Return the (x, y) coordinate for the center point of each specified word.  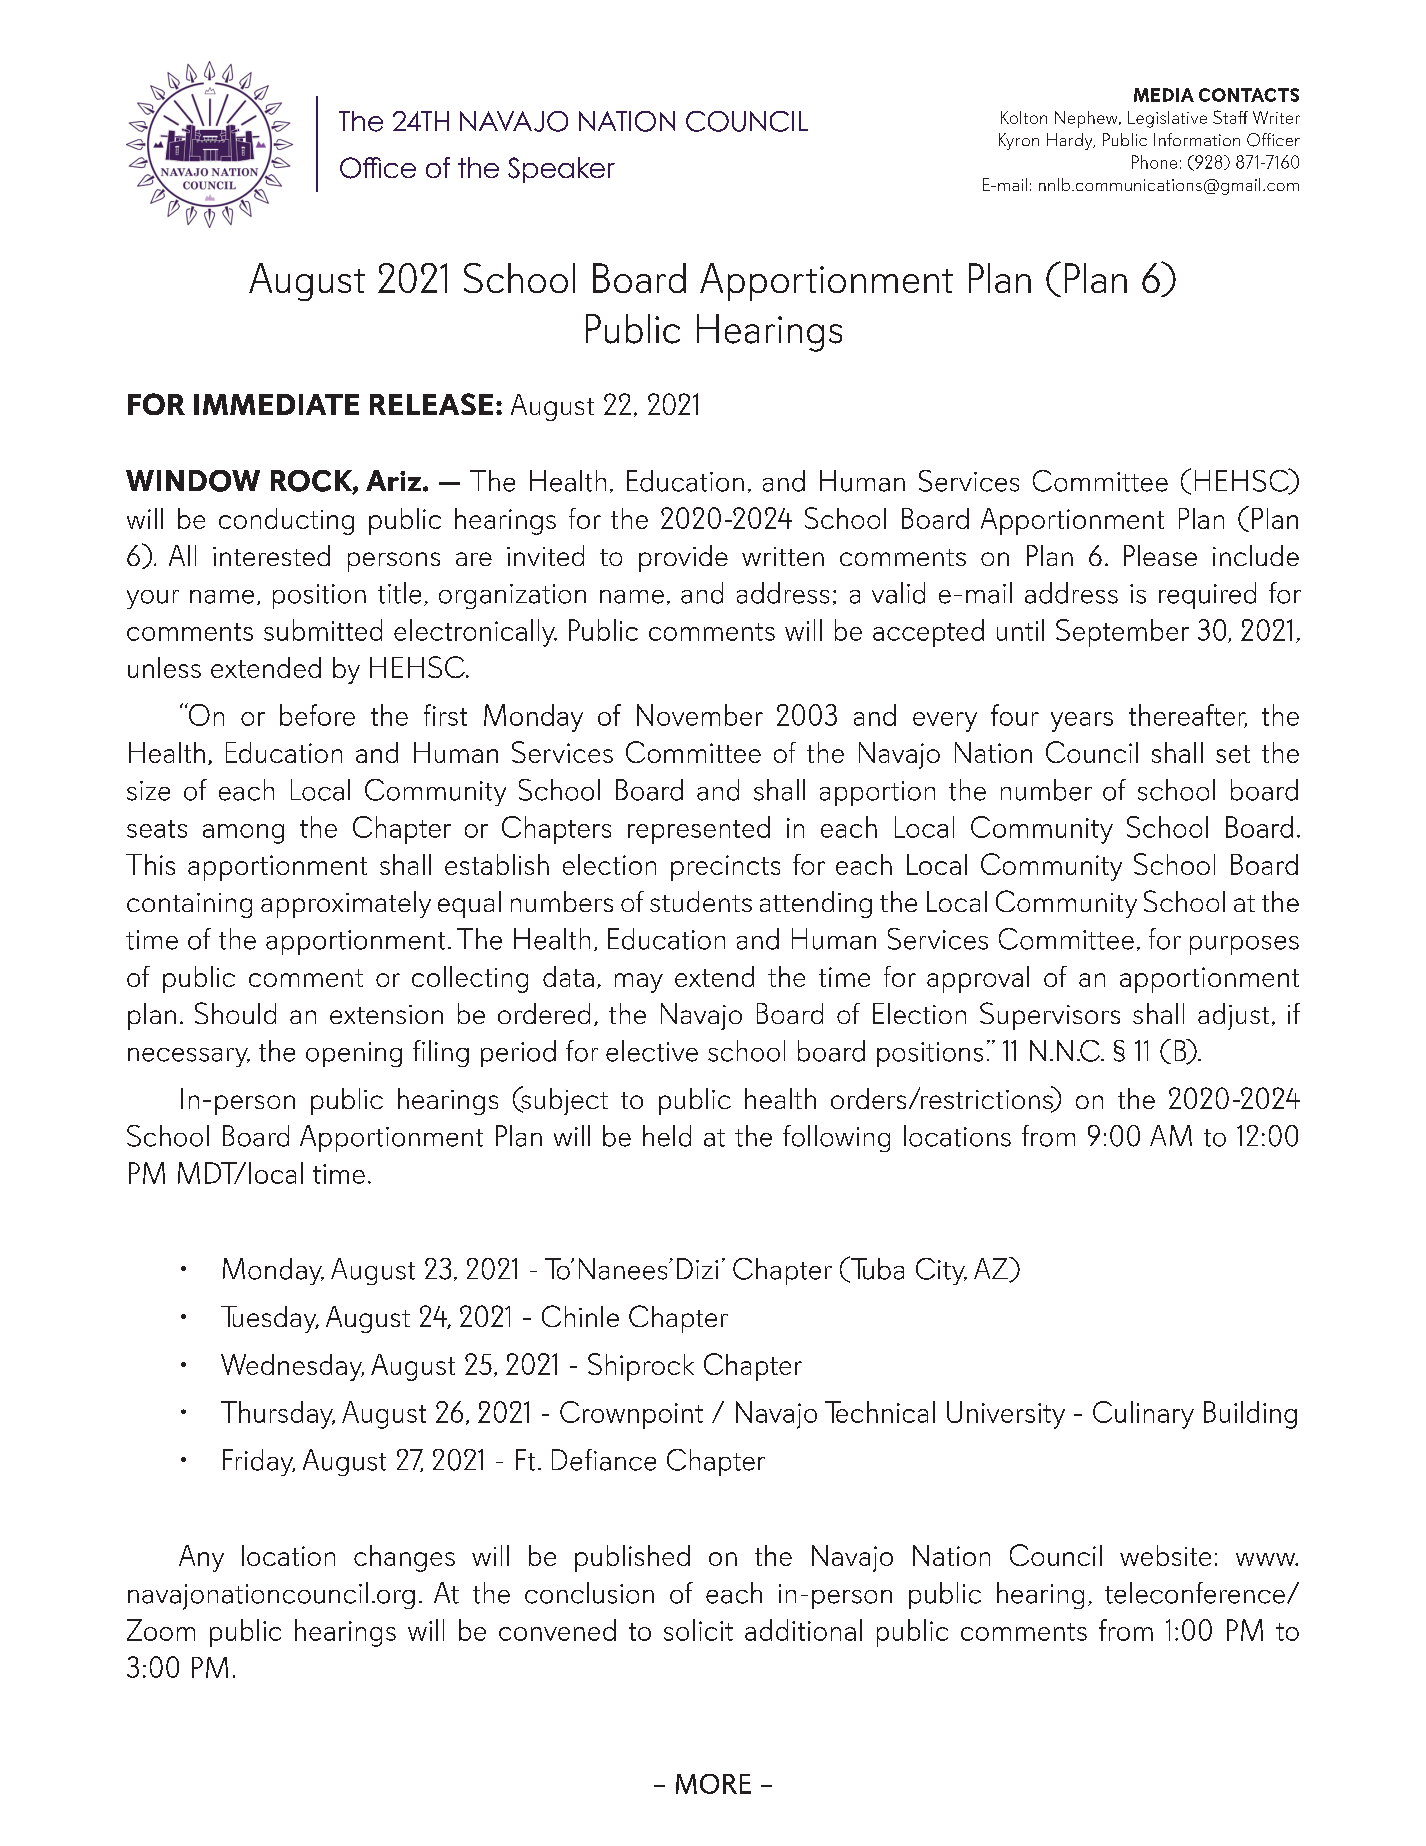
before (317, 715)
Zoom (161, 1630)
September (1122, 633)
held (667, 1136)
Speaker (561, 170)
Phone (1154, 162)
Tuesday (270, 1319)
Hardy (1071, 141)
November (700, 715)
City (941, 1271)
